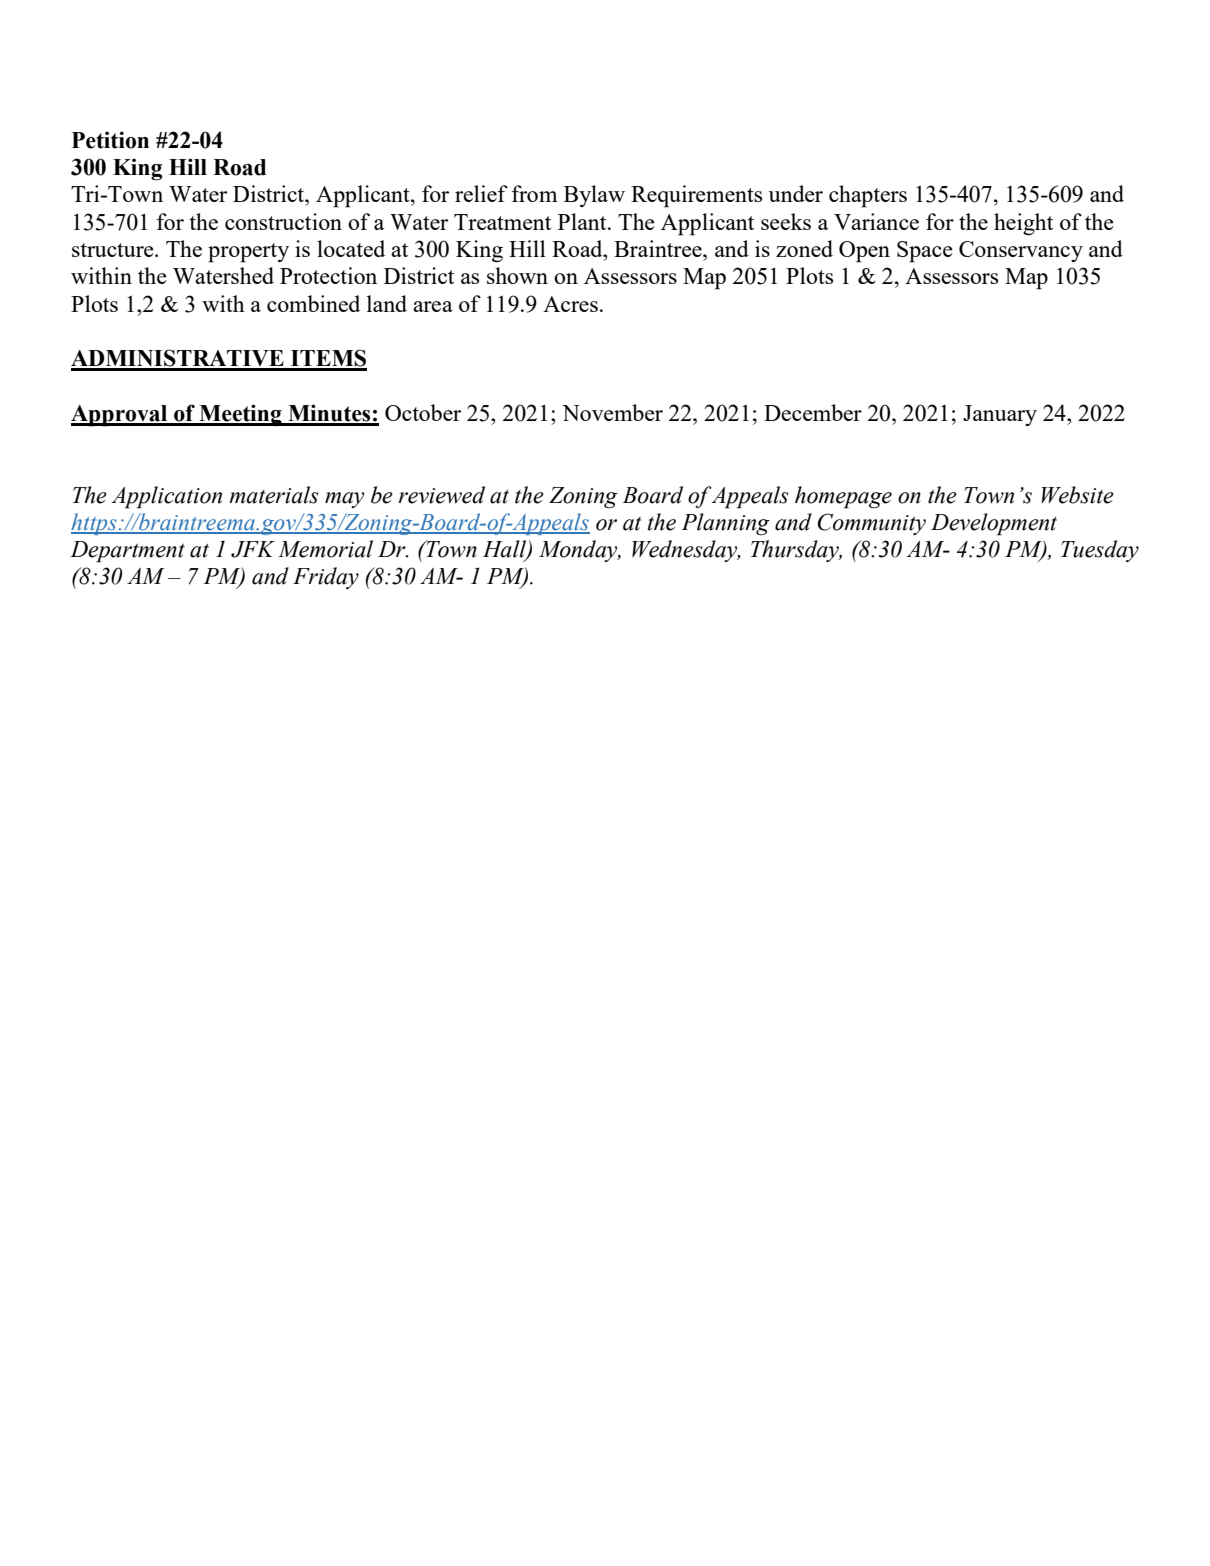 The height and width of the screenshot is (1566, 1210). What do you see at coordinates (1078, 495) in the screenshot?
I see `Website` at bounding box center [1078, 495].
